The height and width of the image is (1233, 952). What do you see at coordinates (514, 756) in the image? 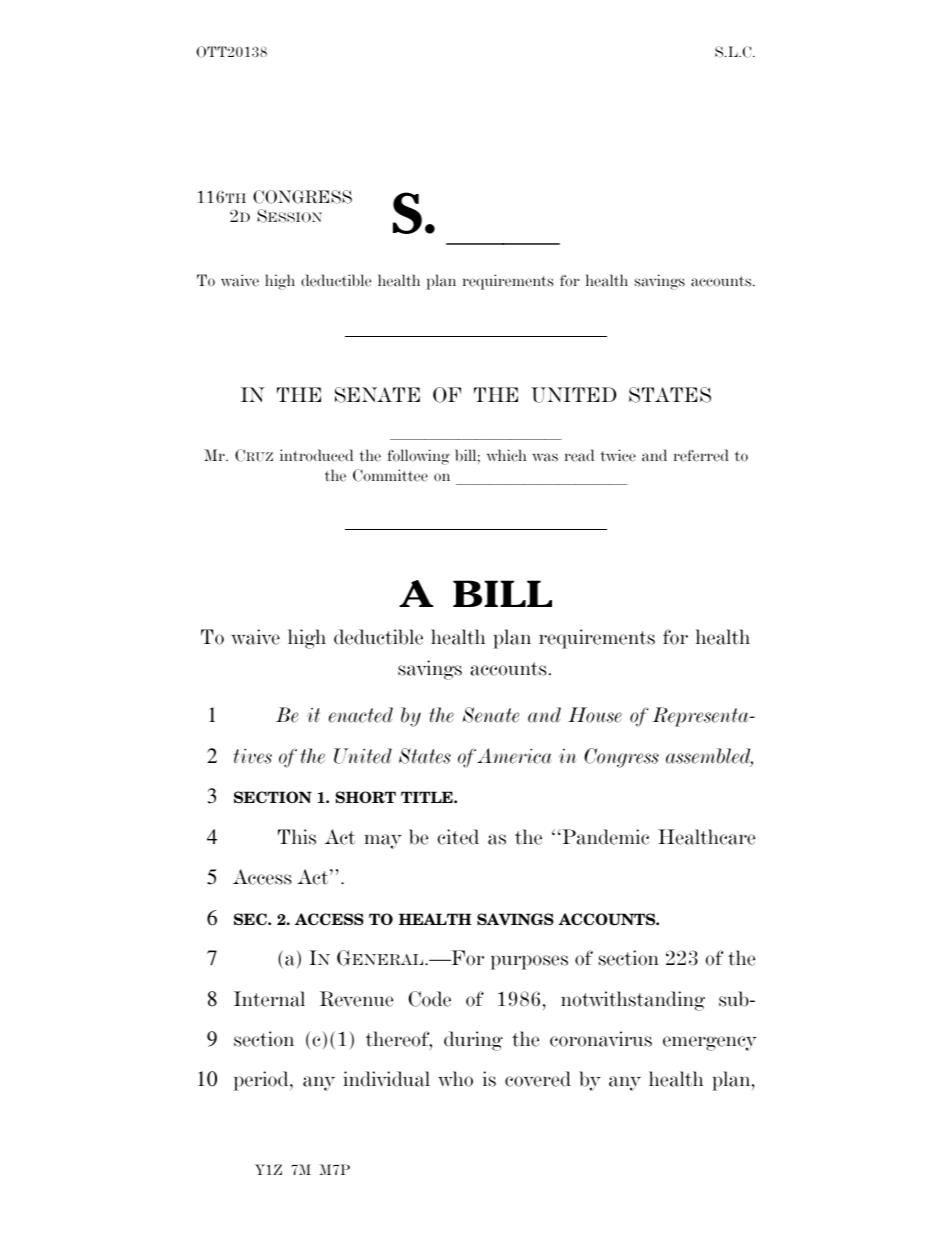
I see `America` at bounding box center [514, 756].
